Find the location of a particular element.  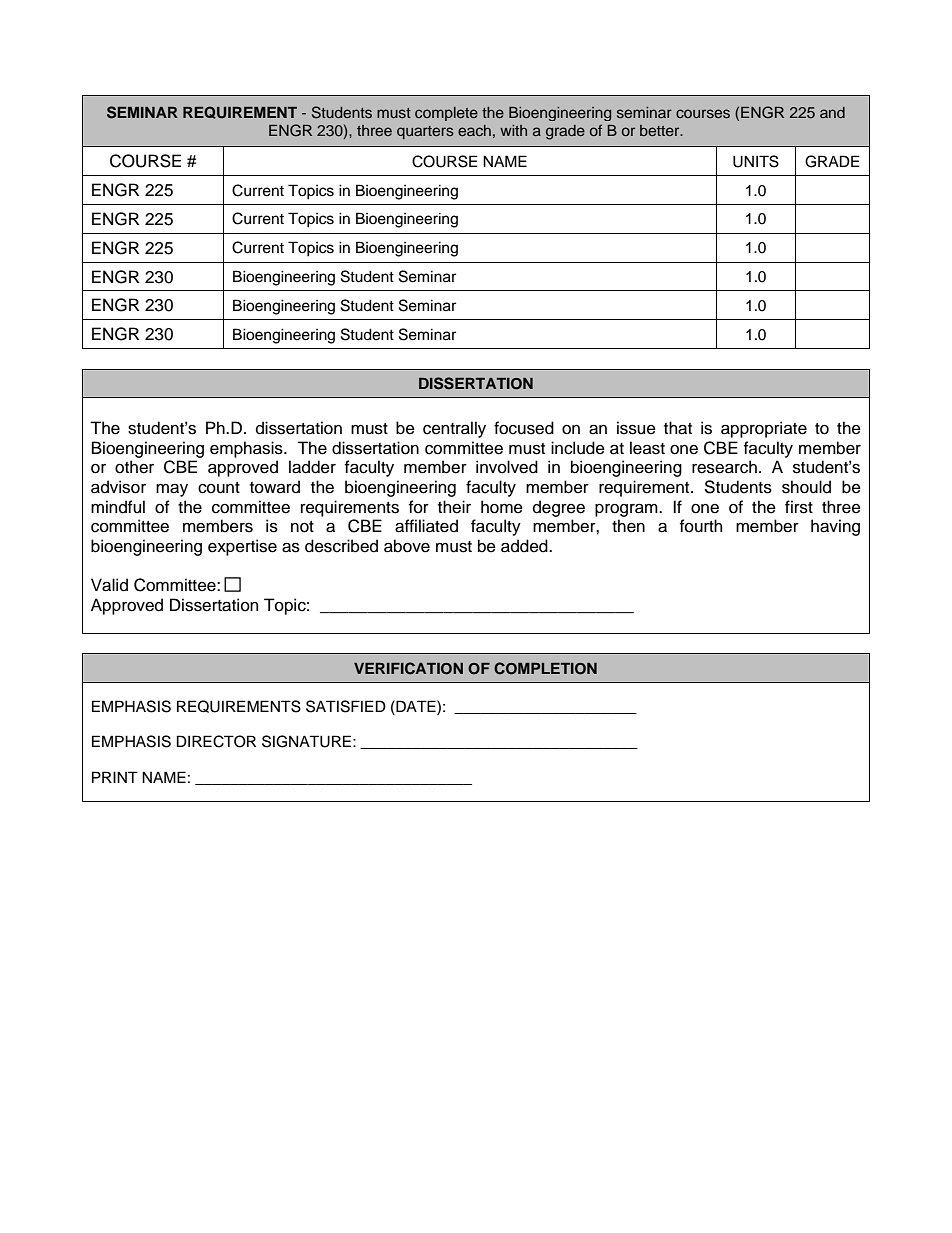

each is located at coordinates (474, 130).
